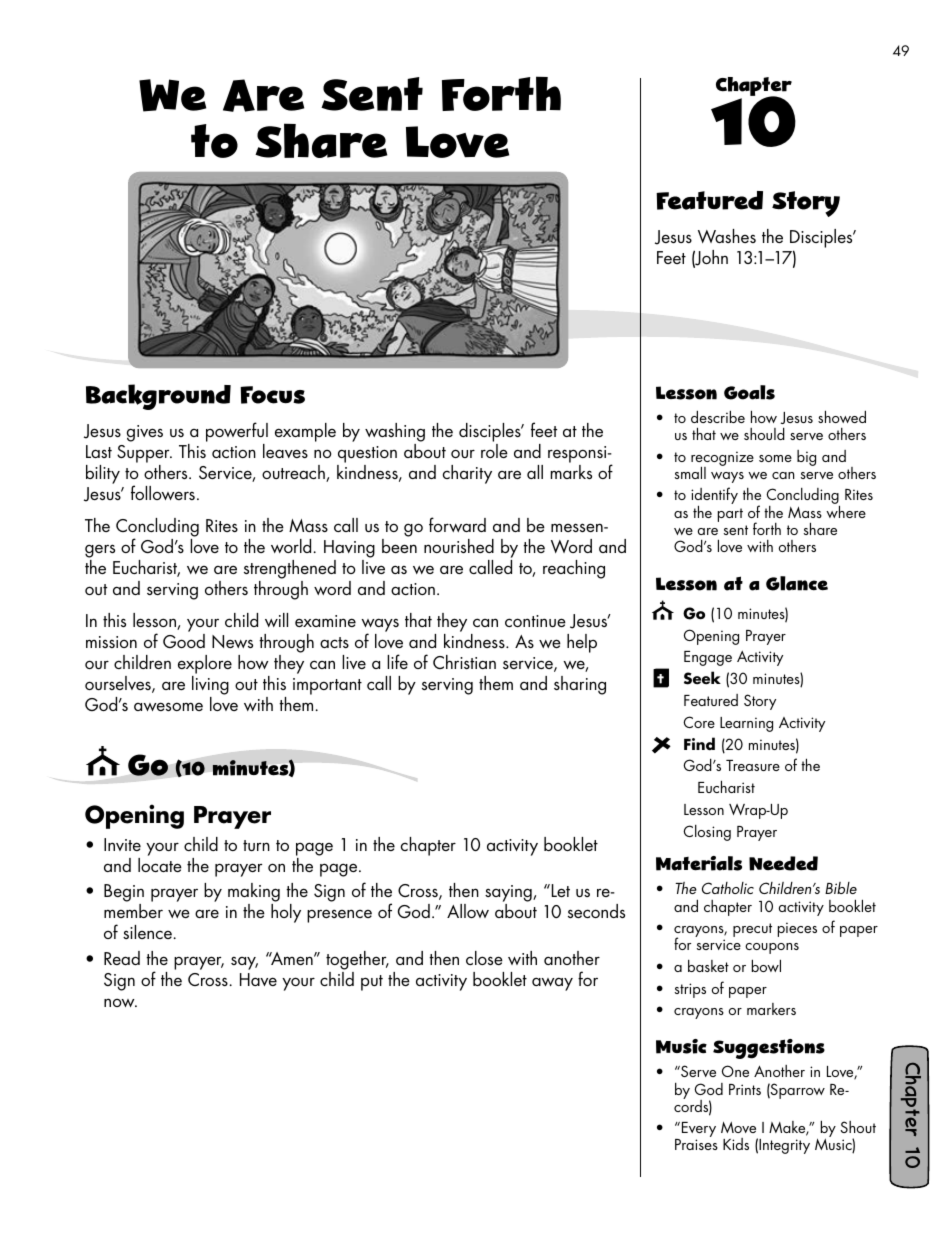 The height and width of the screenshot is (1233, 952). I want to click on Christian, so click(464, 662).
